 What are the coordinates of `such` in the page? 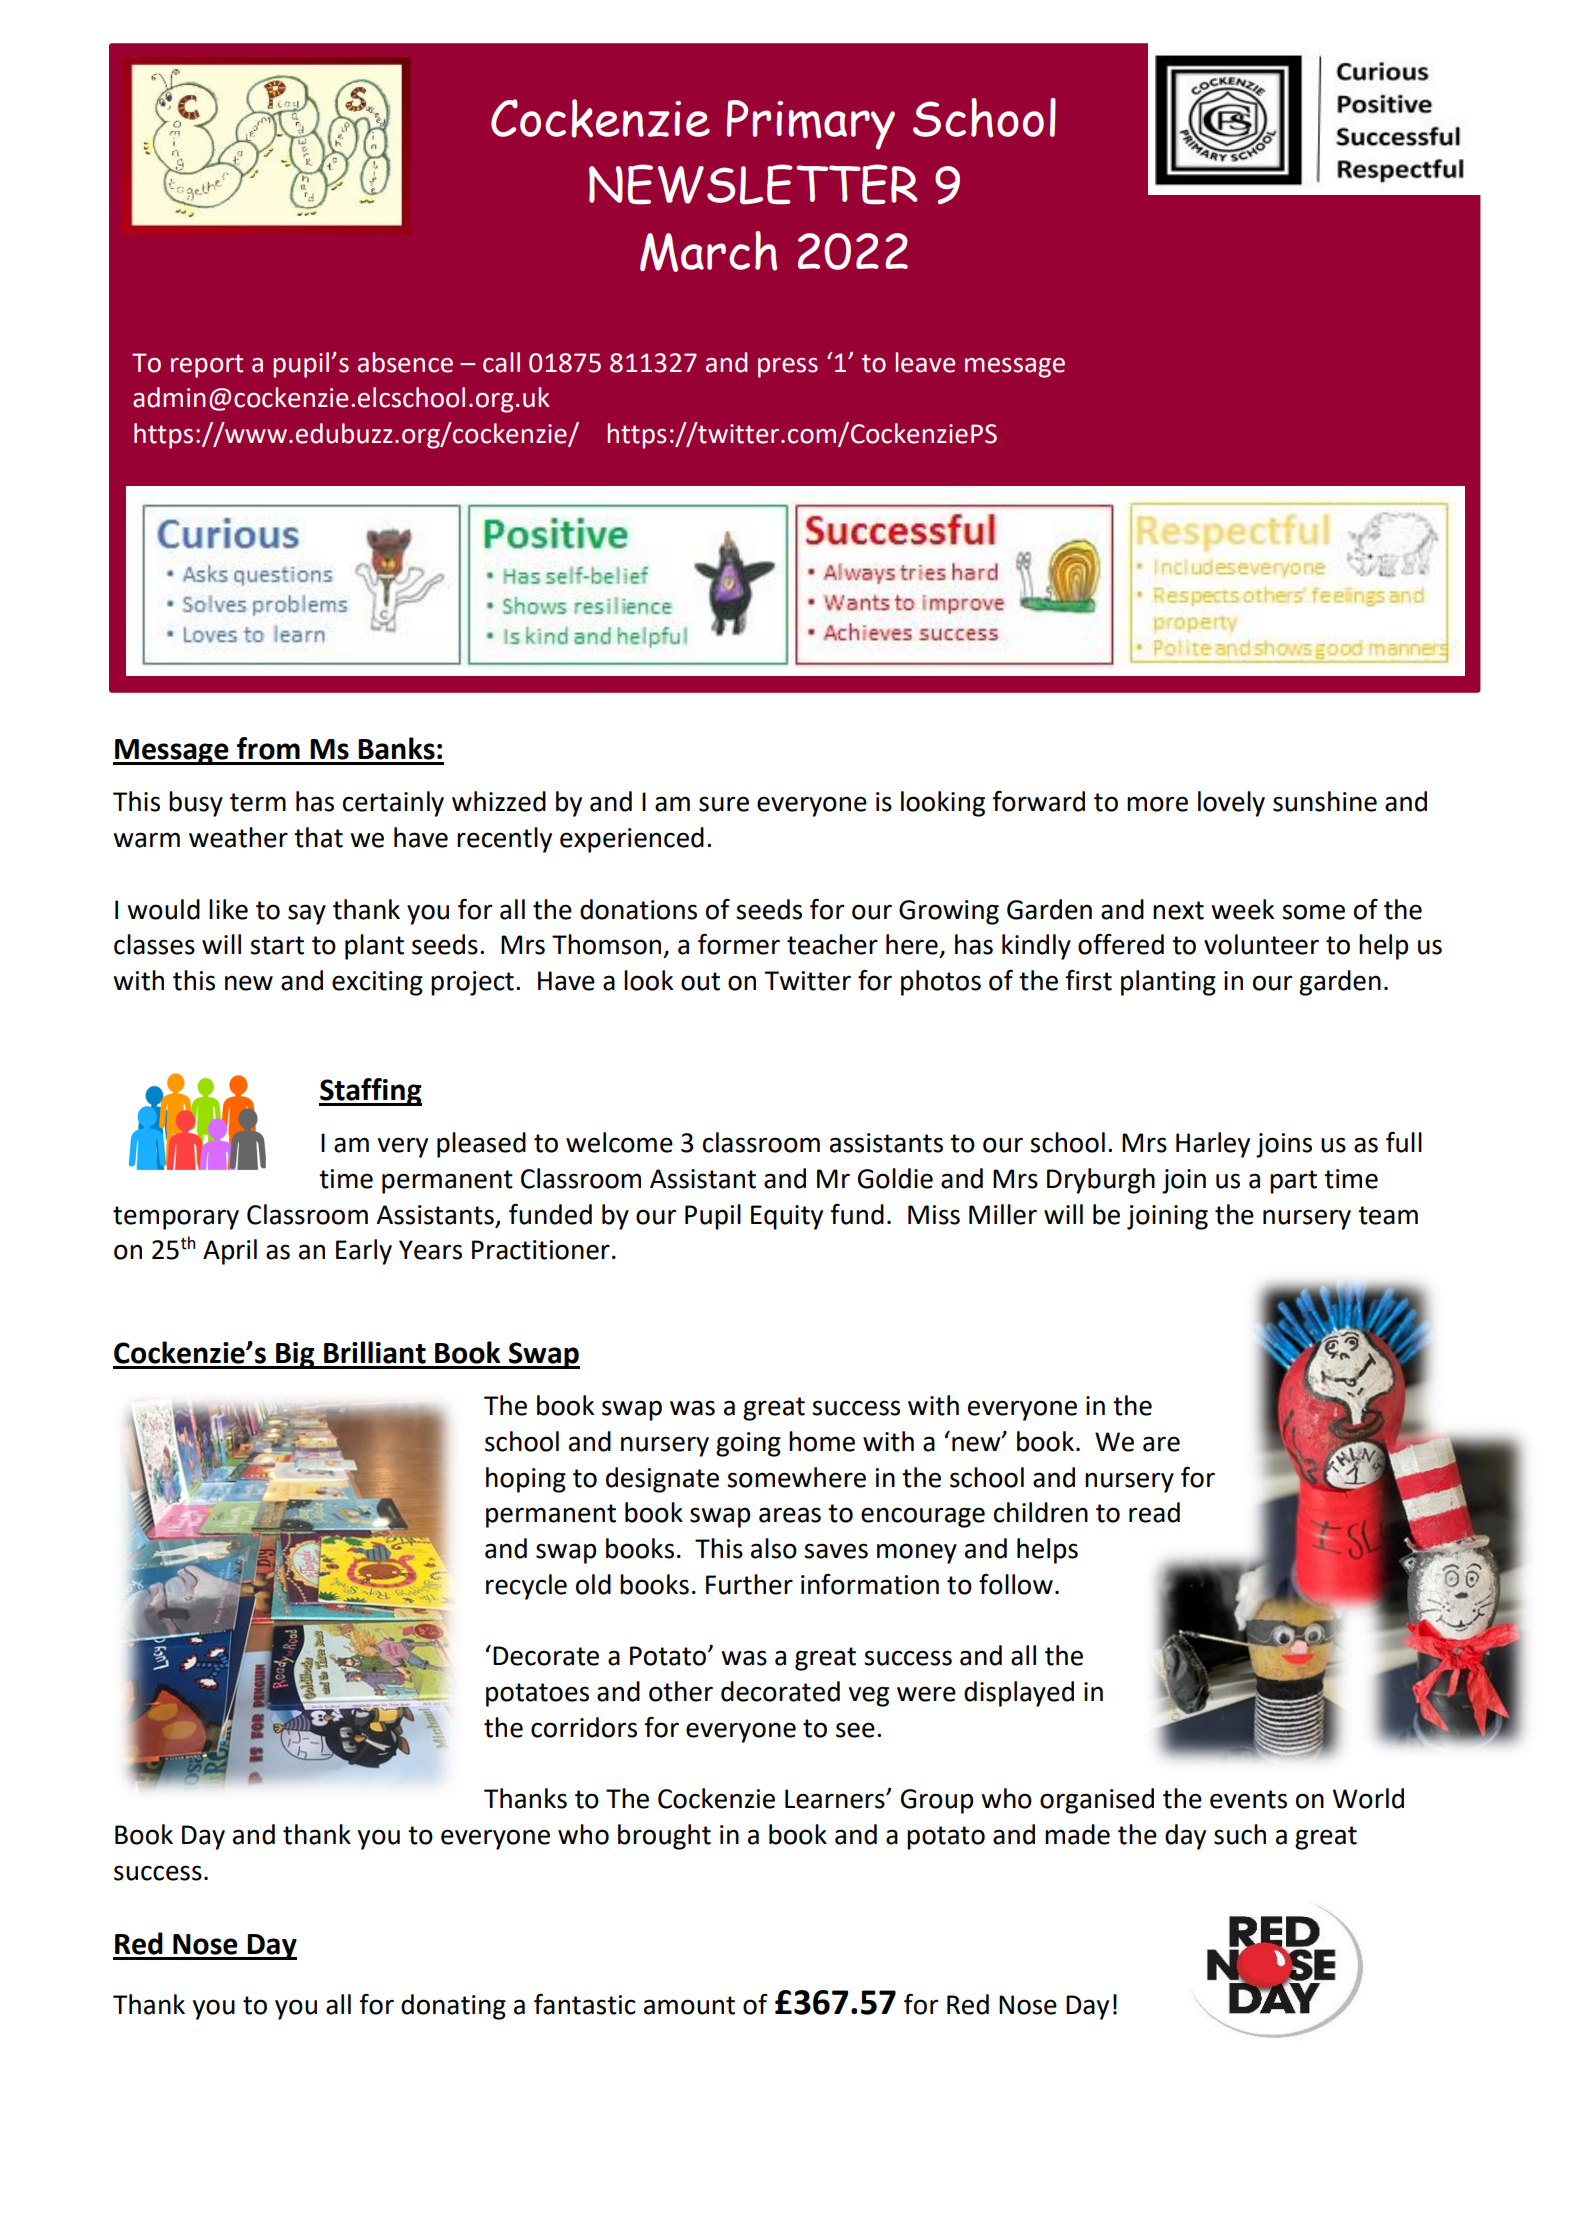 It's located at (1240, 1834).
